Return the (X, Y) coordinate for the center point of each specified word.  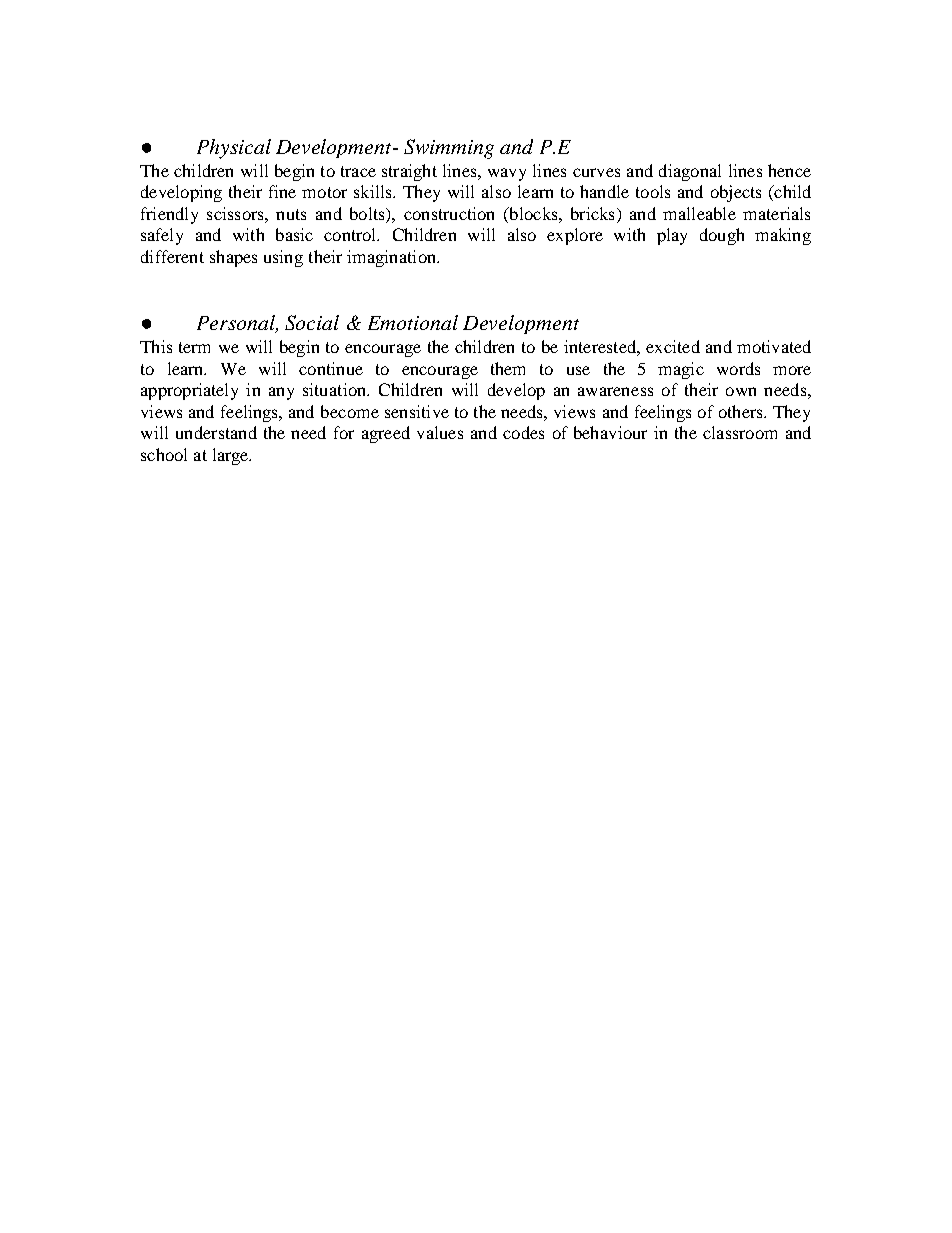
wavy (507, 174)
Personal (237, 324)
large (232, 456)
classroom (740, 432)
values (440, 432)
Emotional (413, 322)
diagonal (690, 172)
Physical (234, 149)
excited (673, 346)
